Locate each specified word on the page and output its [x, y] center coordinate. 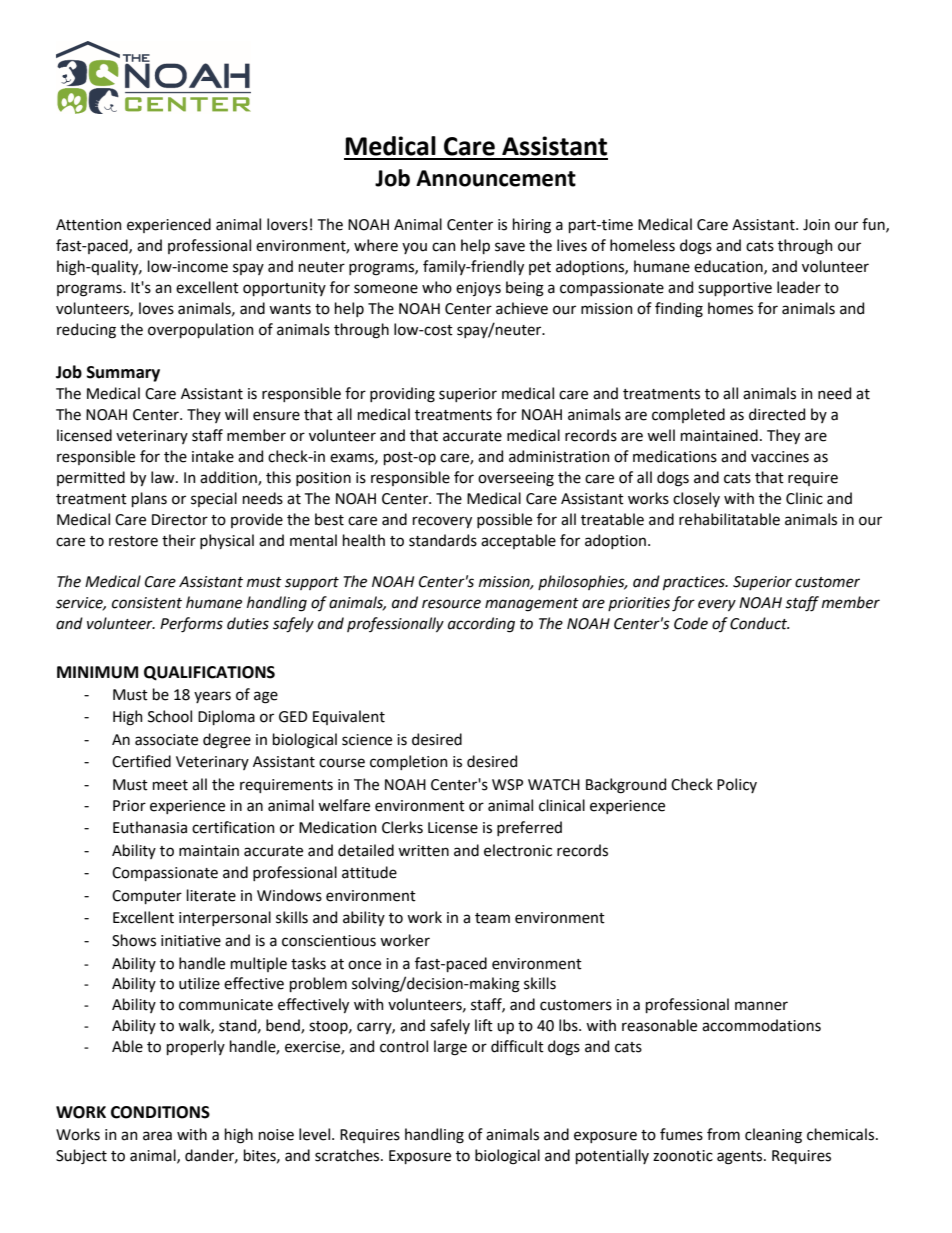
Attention [89, 225]
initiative [191, 941]
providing [402, 395]
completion [409, 762]
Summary [123, 374]
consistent [147, 603]
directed [777, 414]
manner [761, 1006]
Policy [737, 785]
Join [816, 225]
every [717, 605]
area [157, 1136]
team [492, 918]
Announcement [496, 178]
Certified [141, 761]
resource [451, 604]
